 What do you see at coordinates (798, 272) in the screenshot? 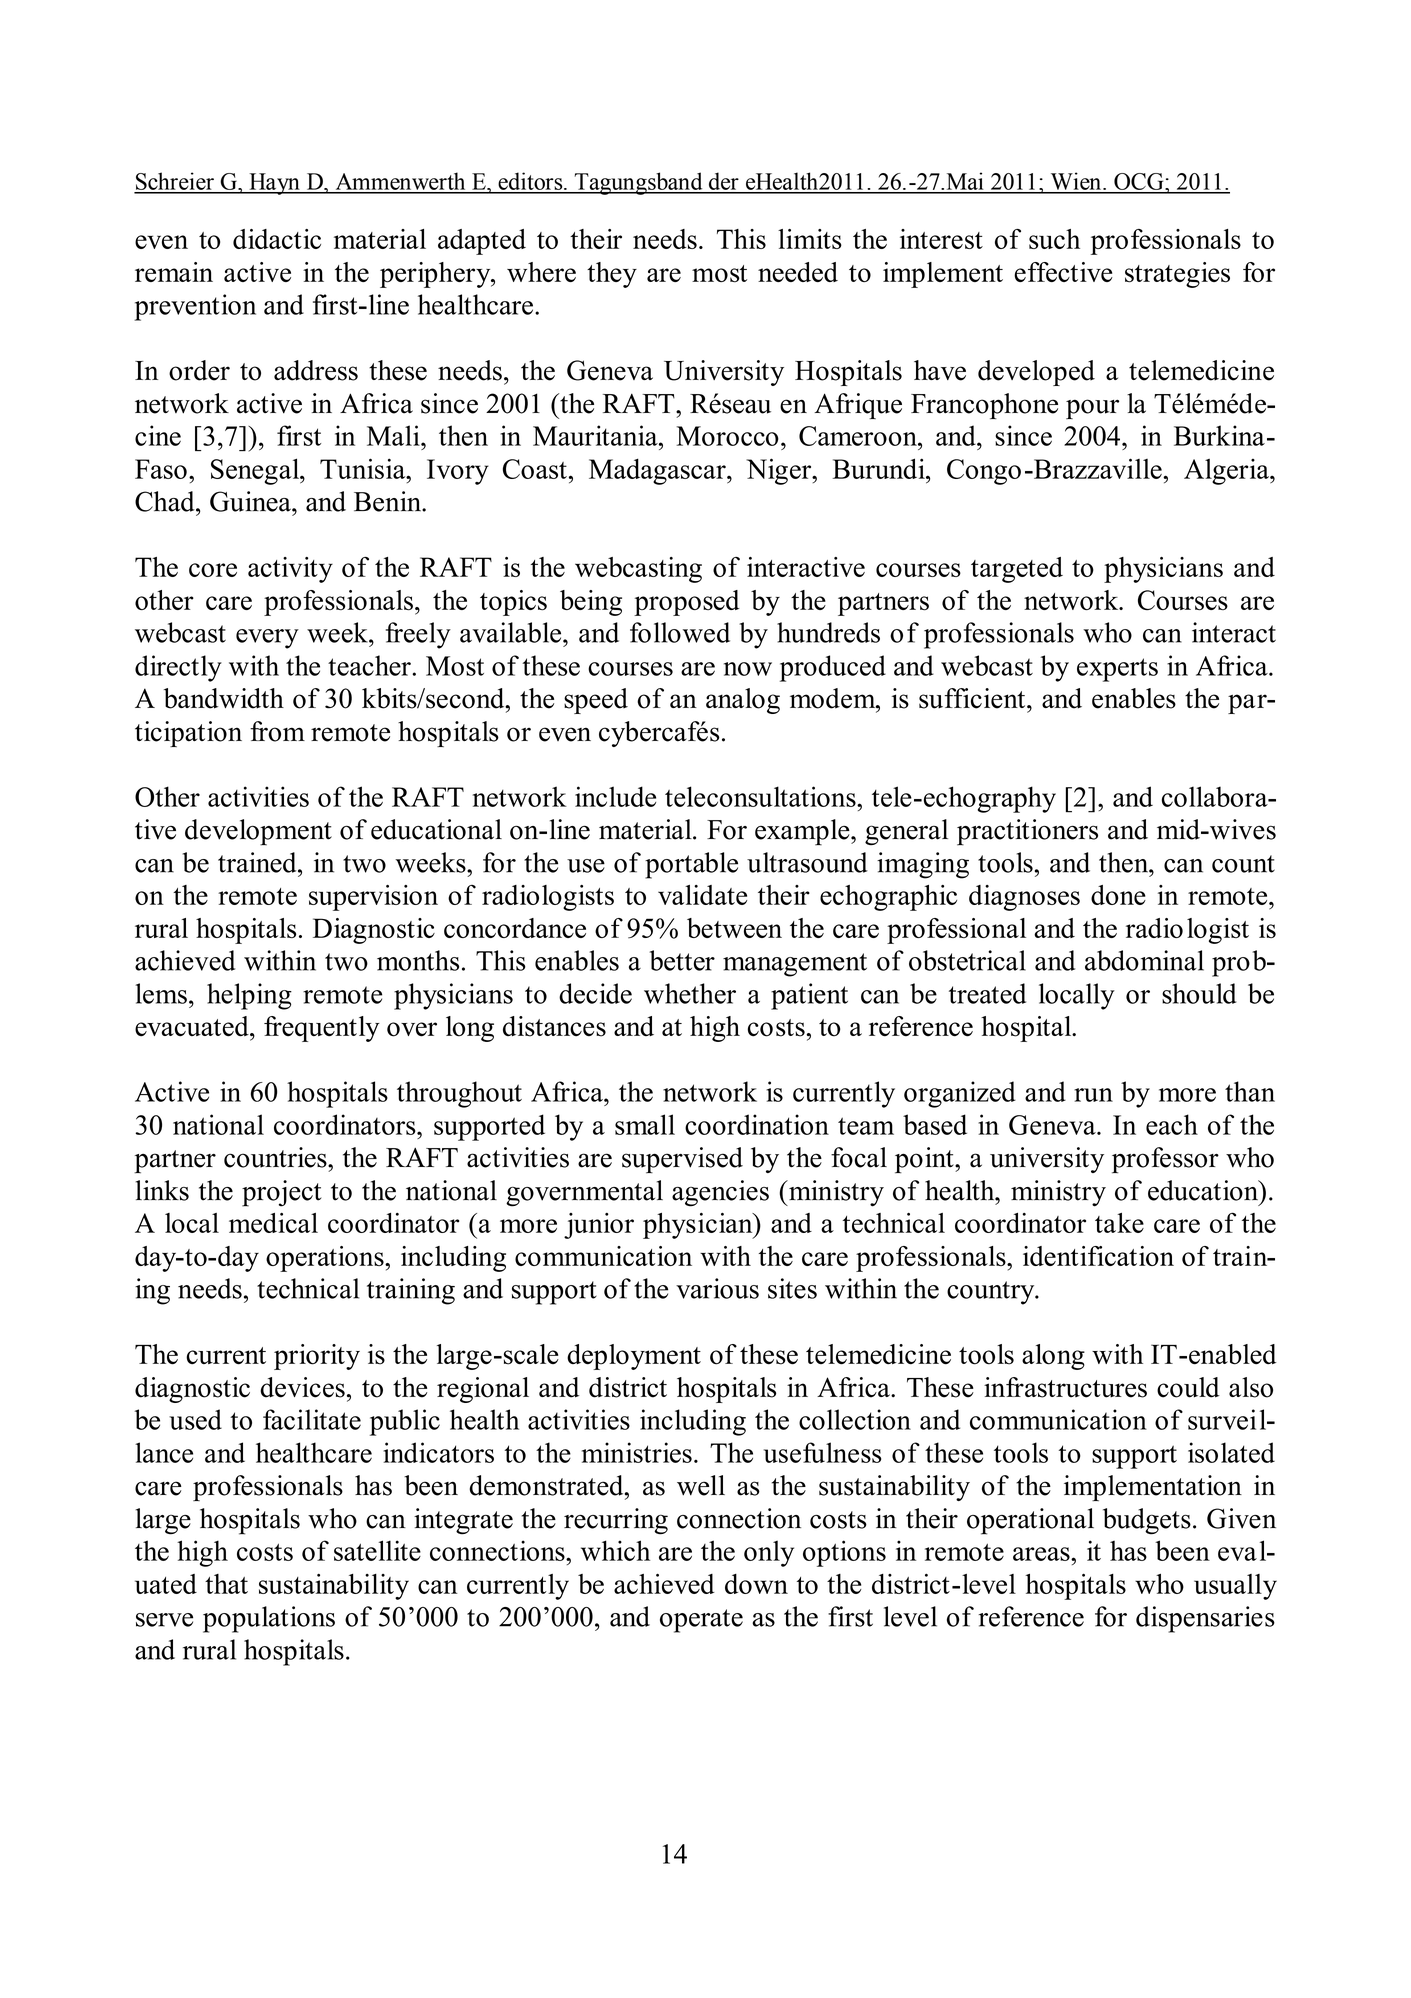
I see `needed` at bounding box center [798, 272].
